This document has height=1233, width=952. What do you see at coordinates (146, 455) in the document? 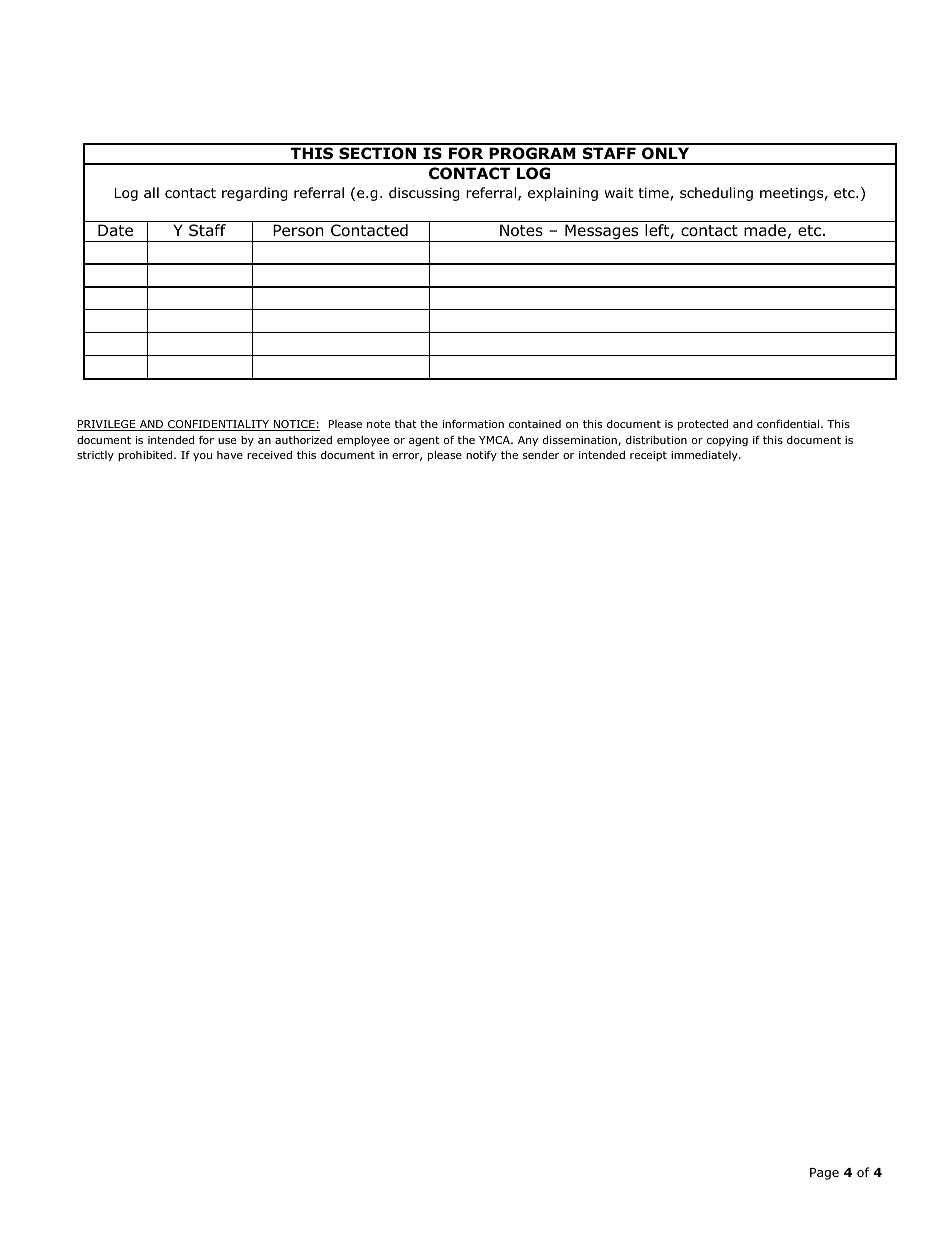
I see `prohibited` at bounding box center [146, 455].
